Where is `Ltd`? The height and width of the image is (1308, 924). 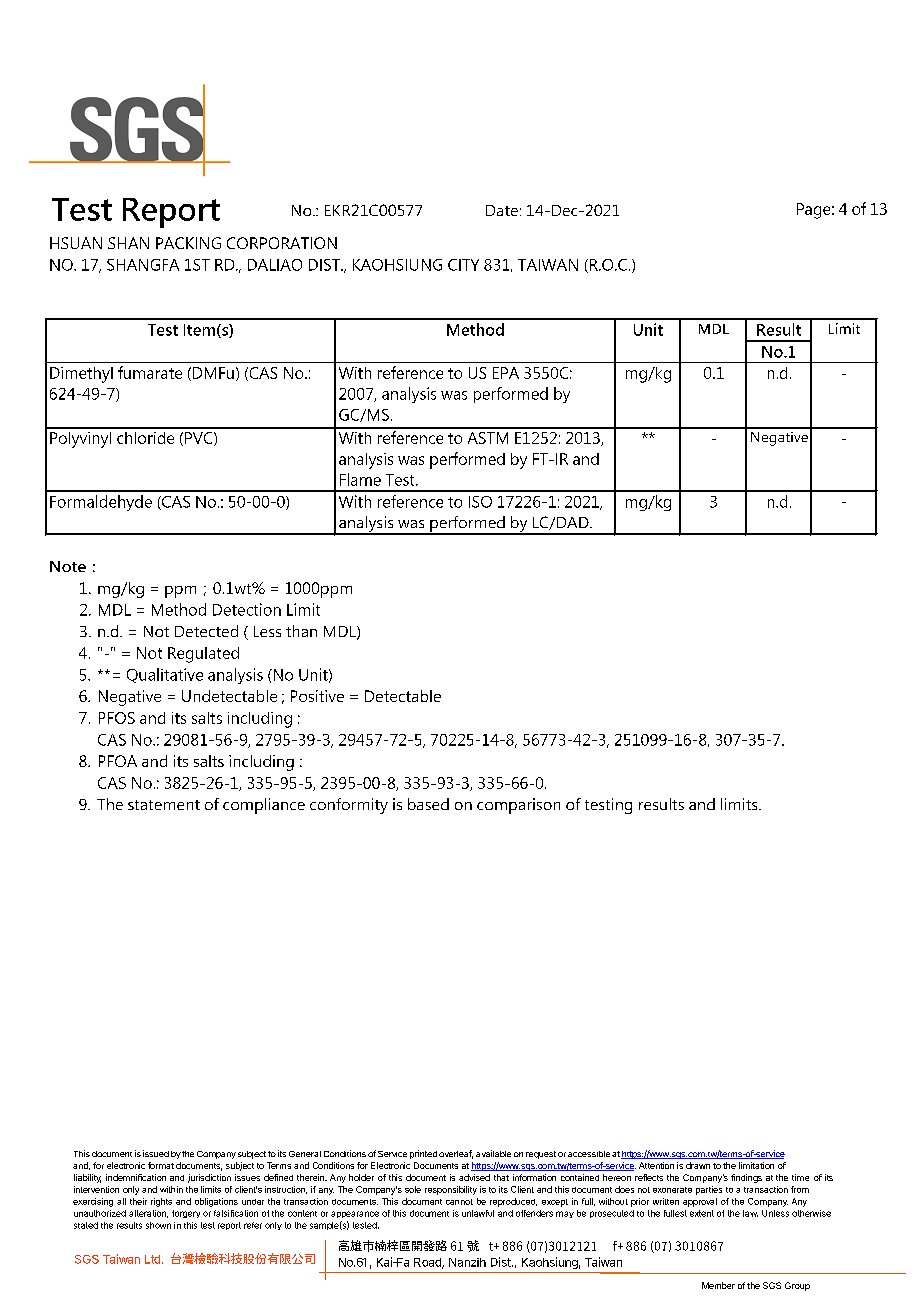 Ltd is located at coordinates (152, 1259).
